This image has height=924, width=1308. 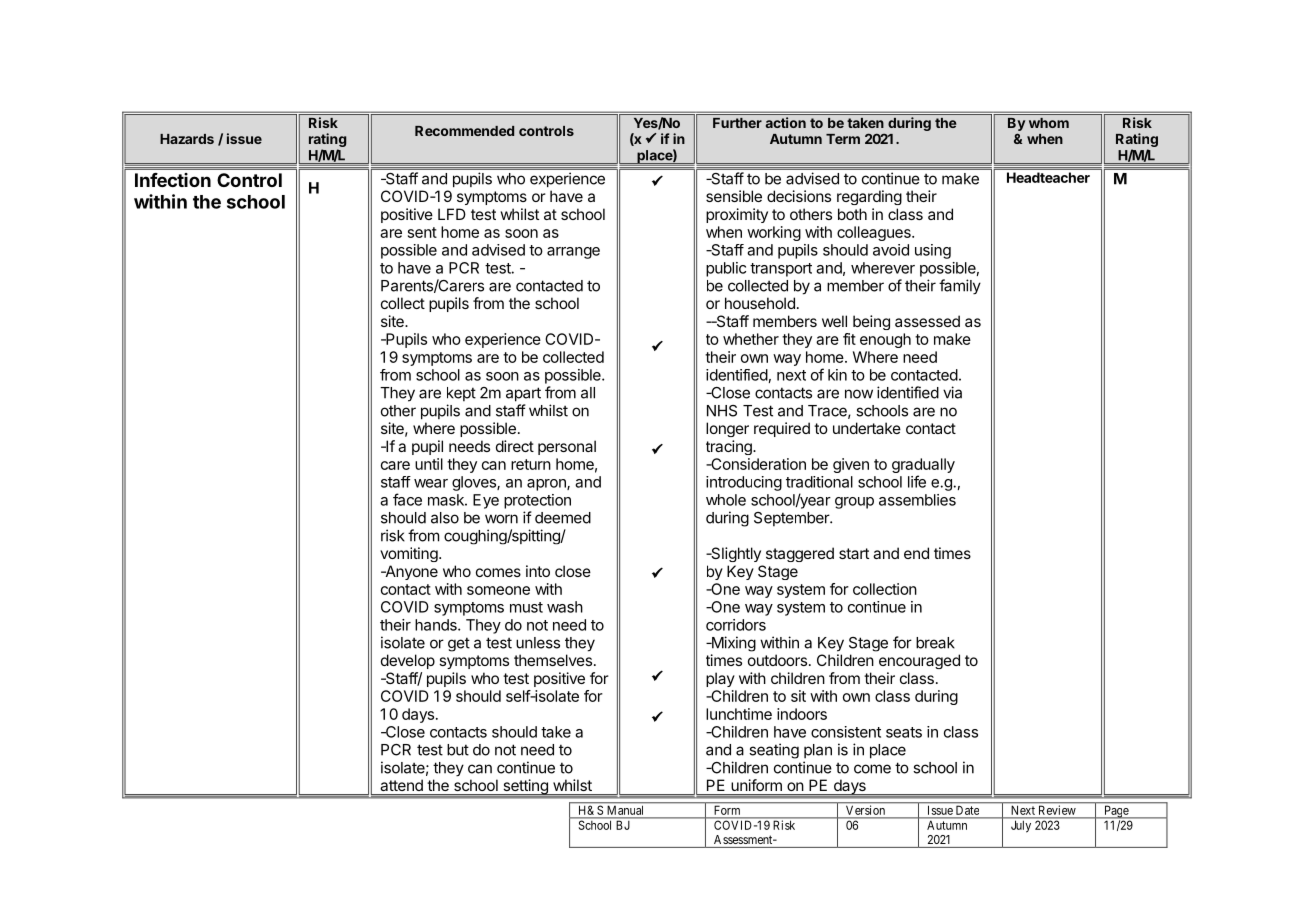 I want to click on Further, so click(x=737, y=123).
